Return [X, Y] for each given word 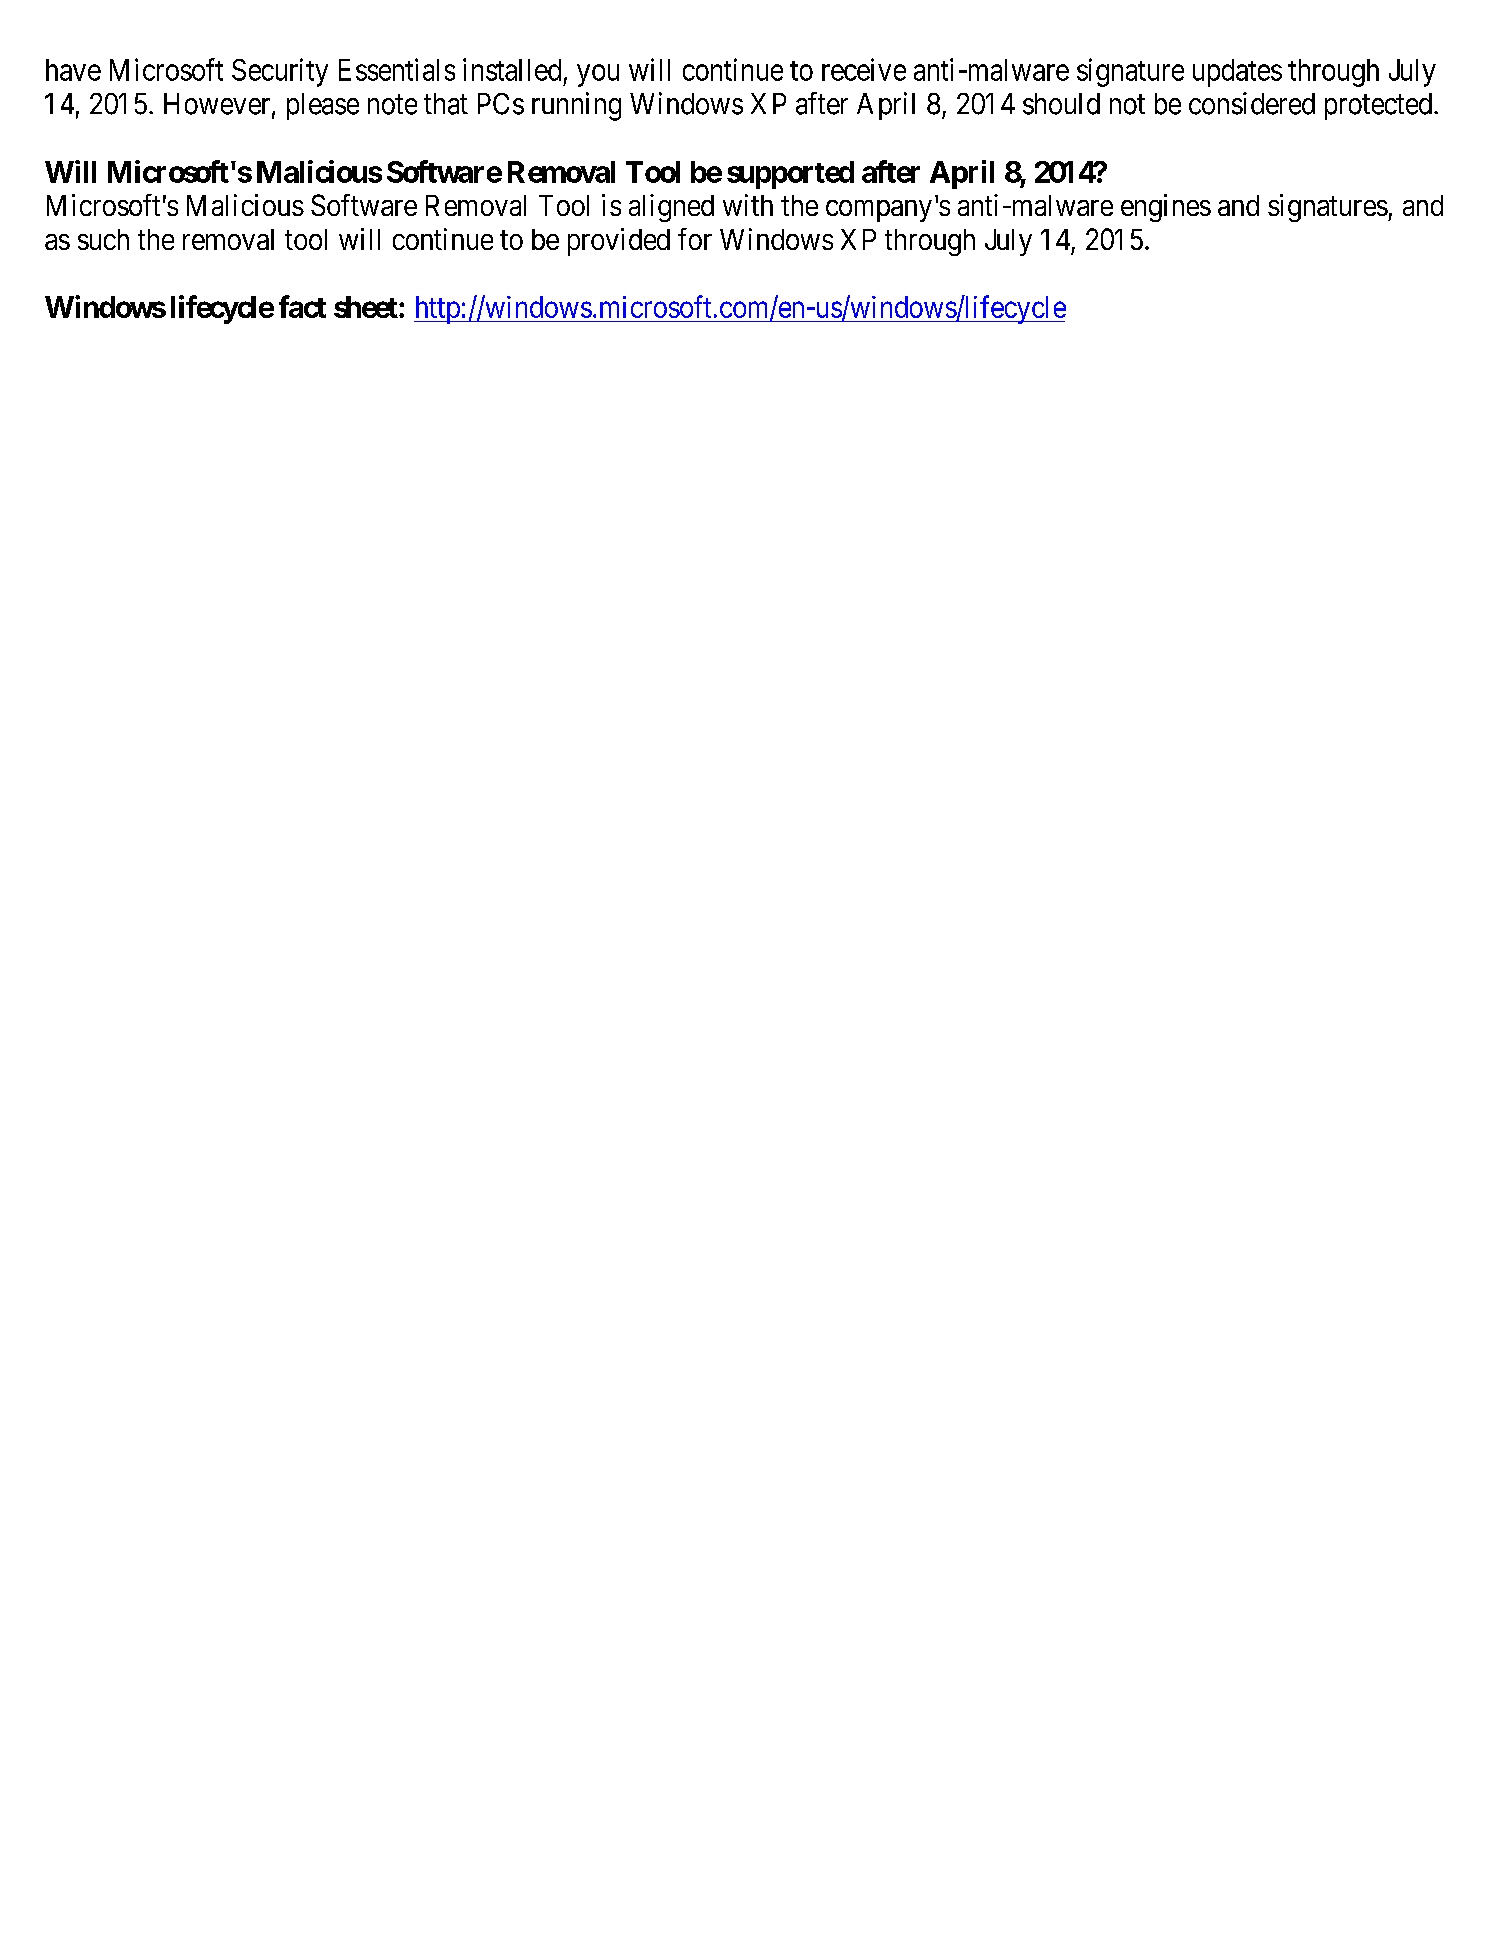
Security [280, 72]
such [103, 239]
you [598, 76]
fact [302, 306]
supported [790, 175]
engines [1166, 208]
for [695, 239]
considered [1252, 103]
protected [1380, 106]
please [323, 106]
